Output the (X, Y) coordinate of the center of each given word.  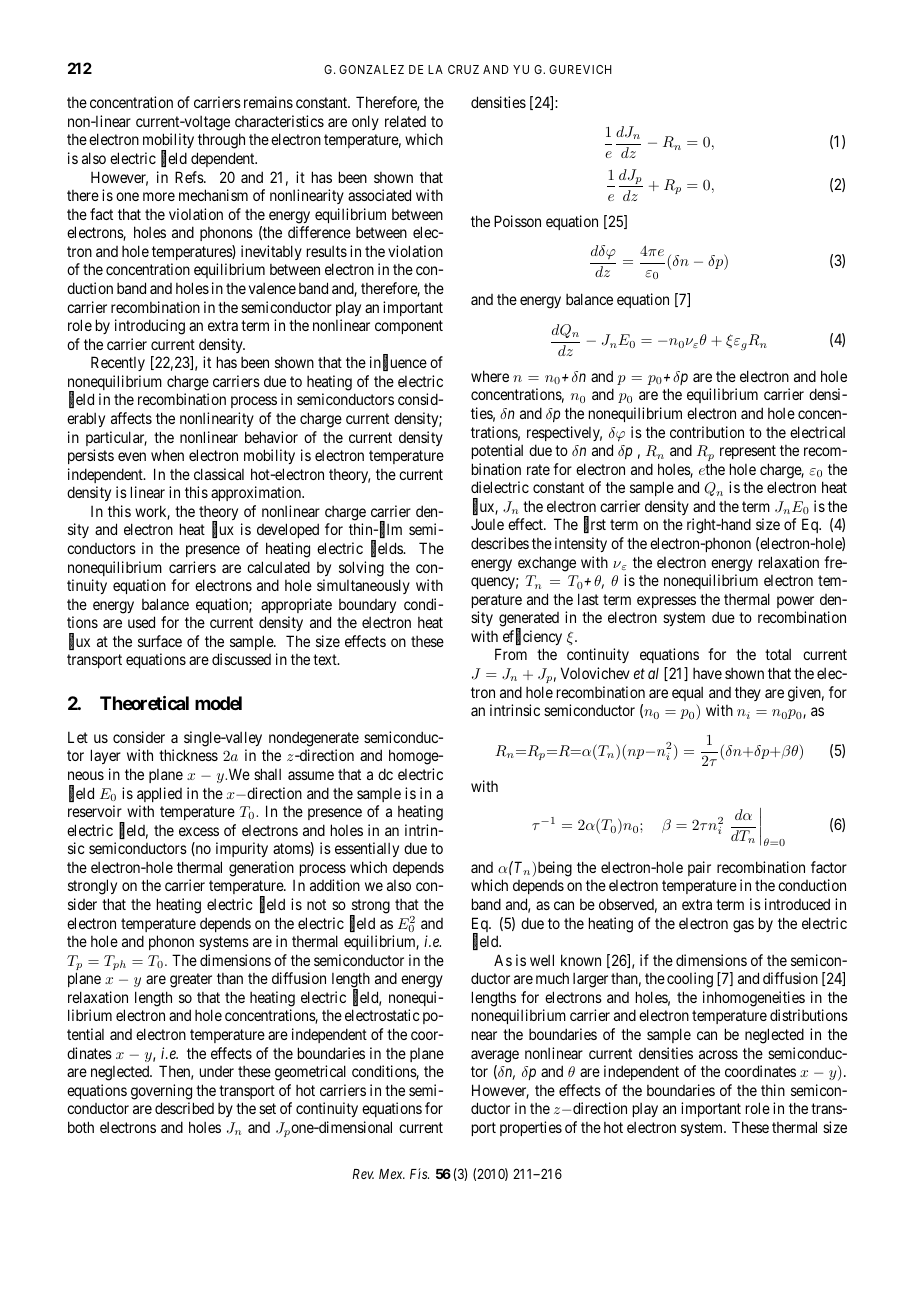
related (405, 121)
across (718, 1054)
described (184, 1108)
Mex (392, 1174)
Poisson (517, 221)
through (221, 141)
